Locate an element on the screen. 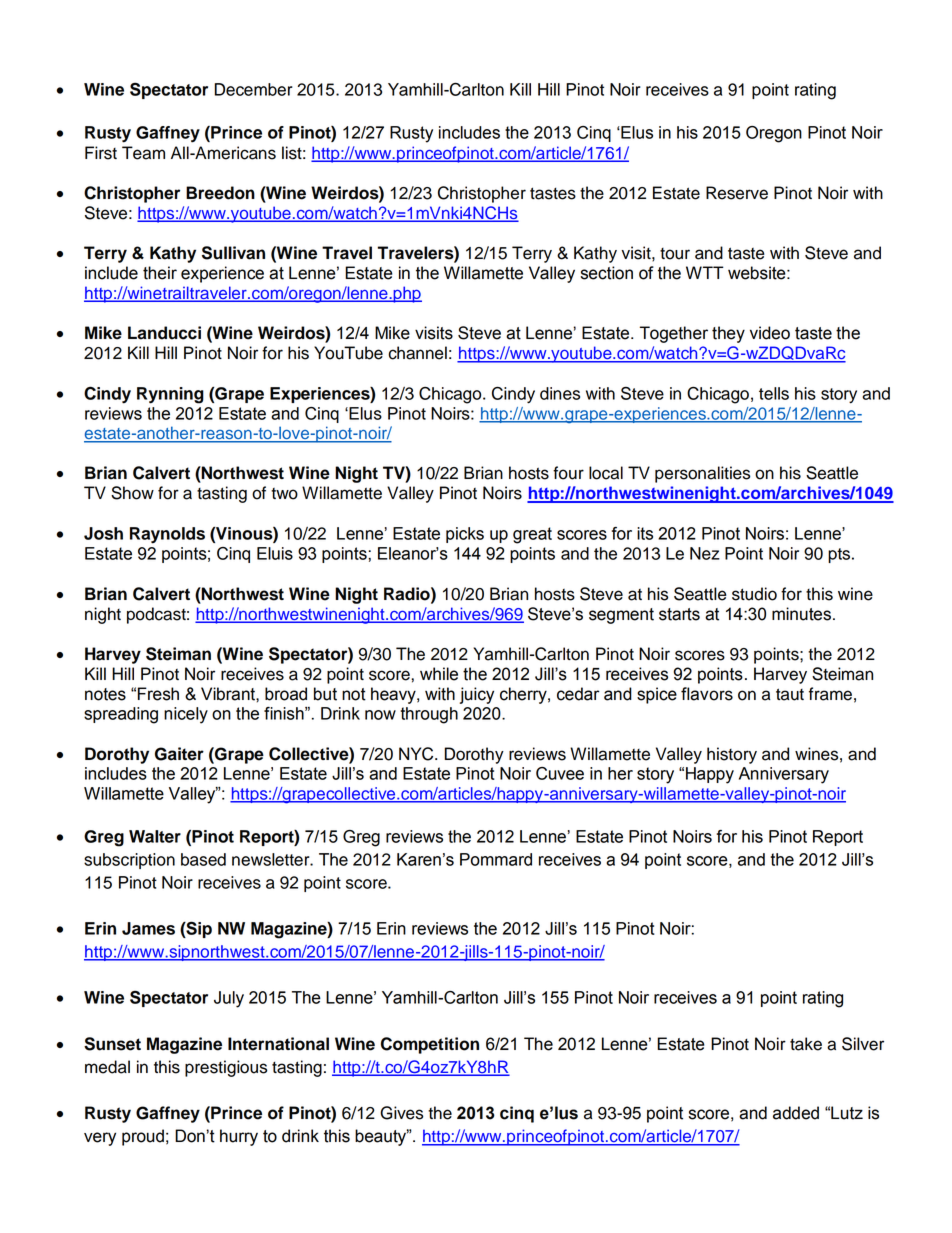 This screenshot has width=952, height=1233. tells is located at coordinates (774, 393).
